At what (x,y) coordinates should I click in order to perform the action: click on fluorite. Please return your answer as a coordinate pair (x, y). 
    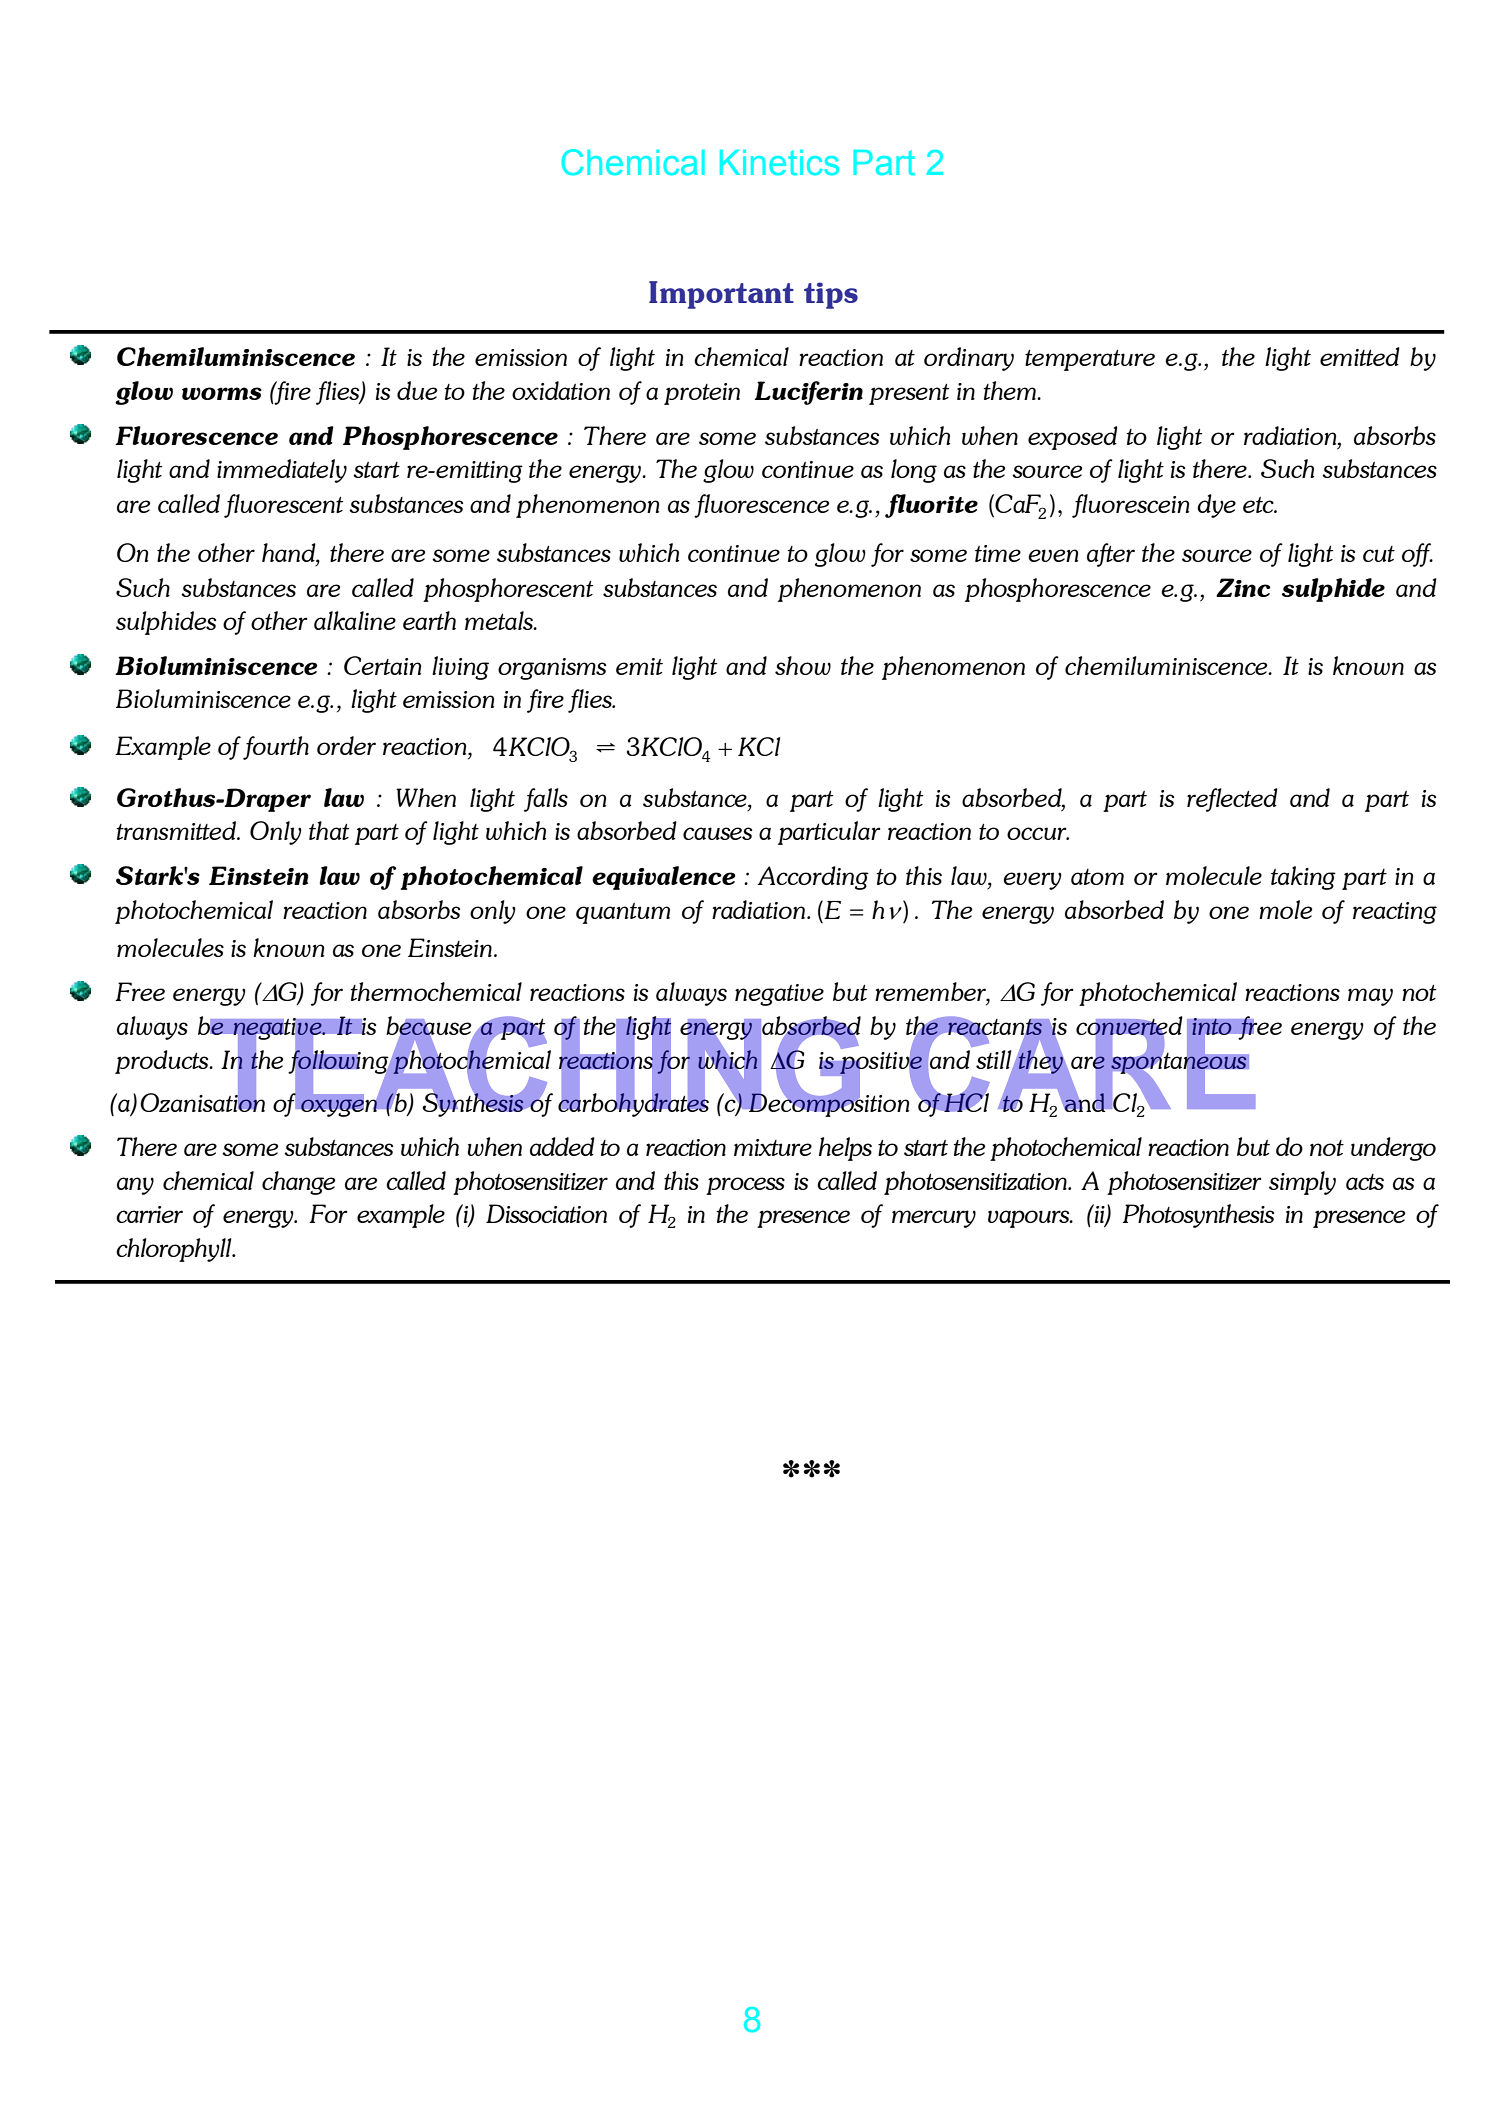
    Looking at the image, I should click on (931, 506).
